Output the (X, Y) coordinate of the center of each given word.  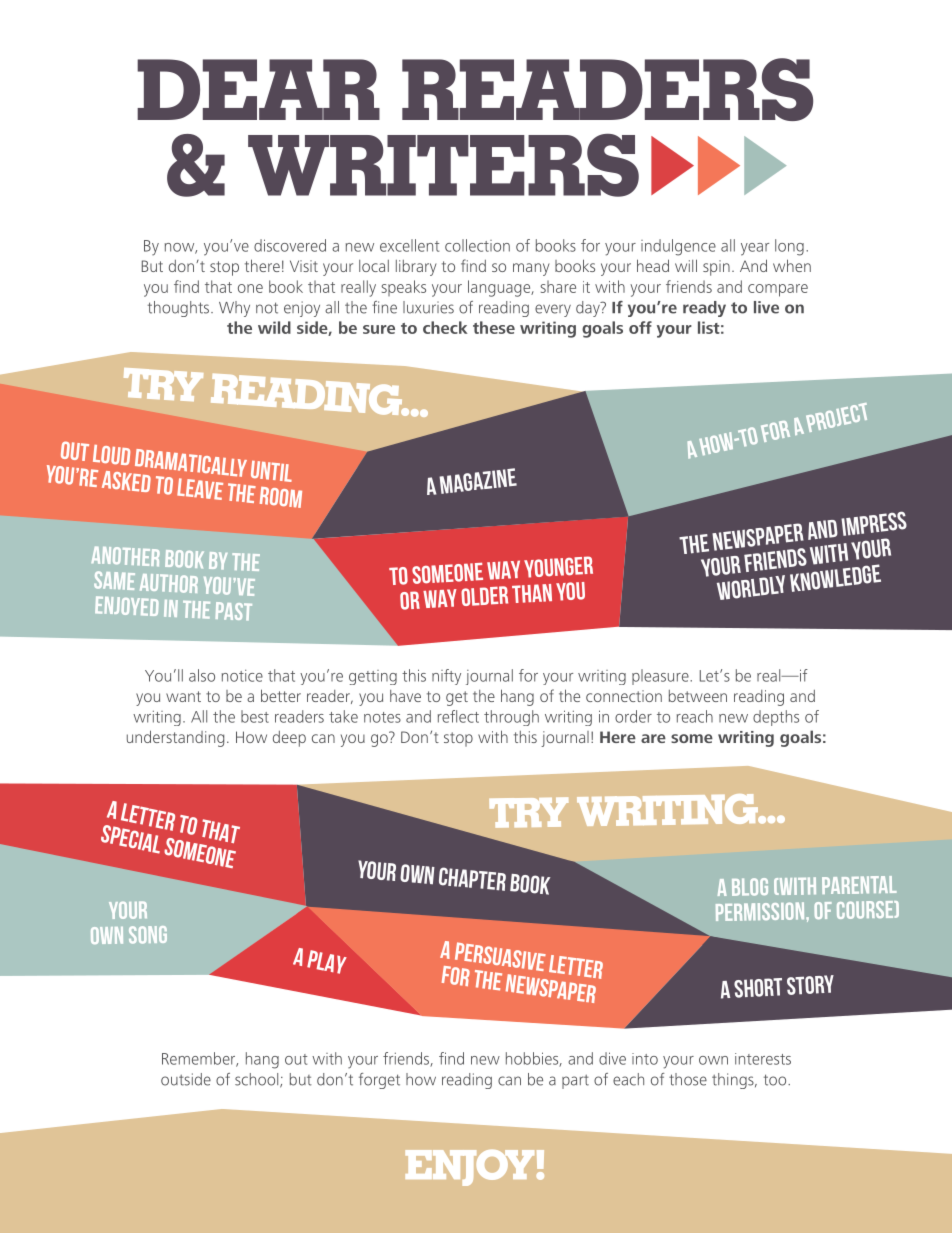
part (575, 1081)
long (789, 247)
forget (379, 1081)
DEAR (258, 89)
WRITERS (443, 165)
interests (763, 1059)
